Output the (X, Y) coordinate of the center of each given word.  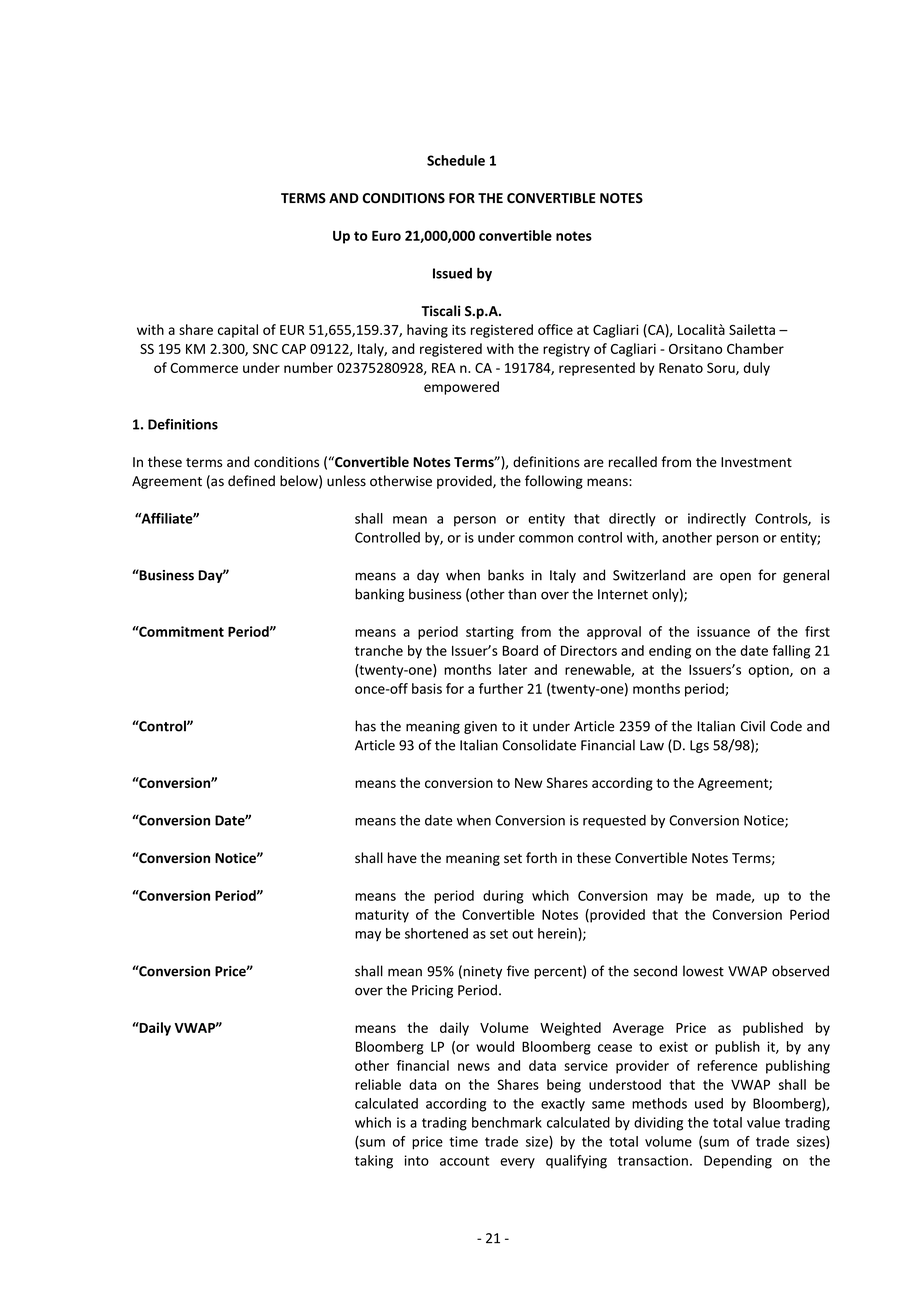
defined (251, 481)
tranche (379, 650)
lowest (703, 971)
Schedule (456, 160)
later (513, 669)
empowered (461, 388)
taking (374, 1162)
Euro (386, 236)
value (763, 1122)
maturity (382, 916)
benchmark (507, 1122)
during (503, 897)
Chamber (755, 348)
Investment (756, 462)
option (769, 671)
